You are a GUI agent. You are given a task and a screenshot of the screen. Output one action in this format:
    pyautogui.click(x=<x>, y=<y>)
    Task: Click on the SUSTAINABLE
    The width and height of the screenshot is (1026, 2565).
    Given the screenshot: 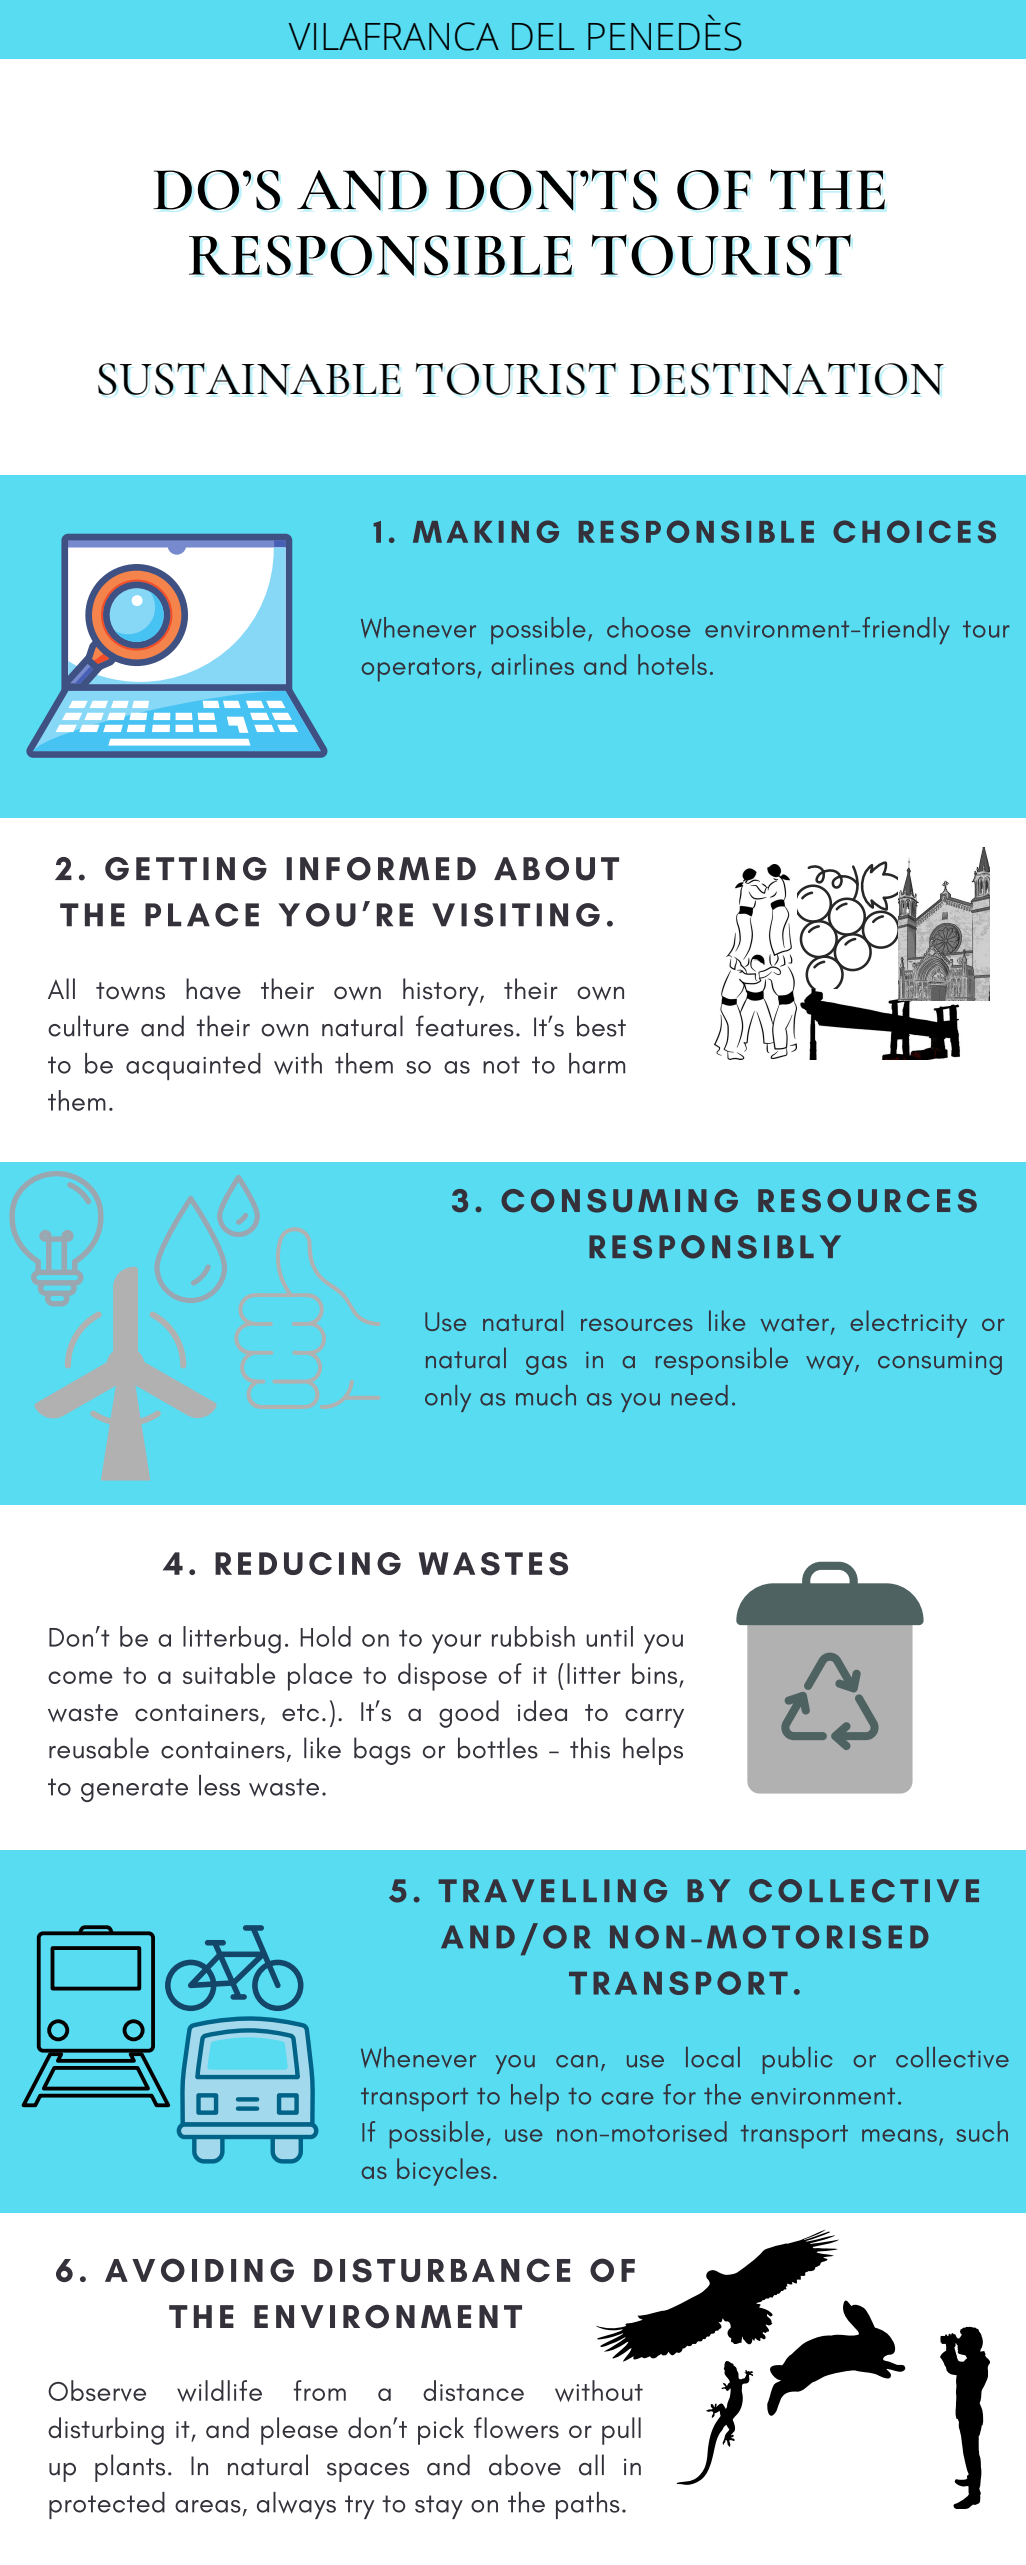 What is the action you would take?
    pyautogui.click(x=249, y=379)
